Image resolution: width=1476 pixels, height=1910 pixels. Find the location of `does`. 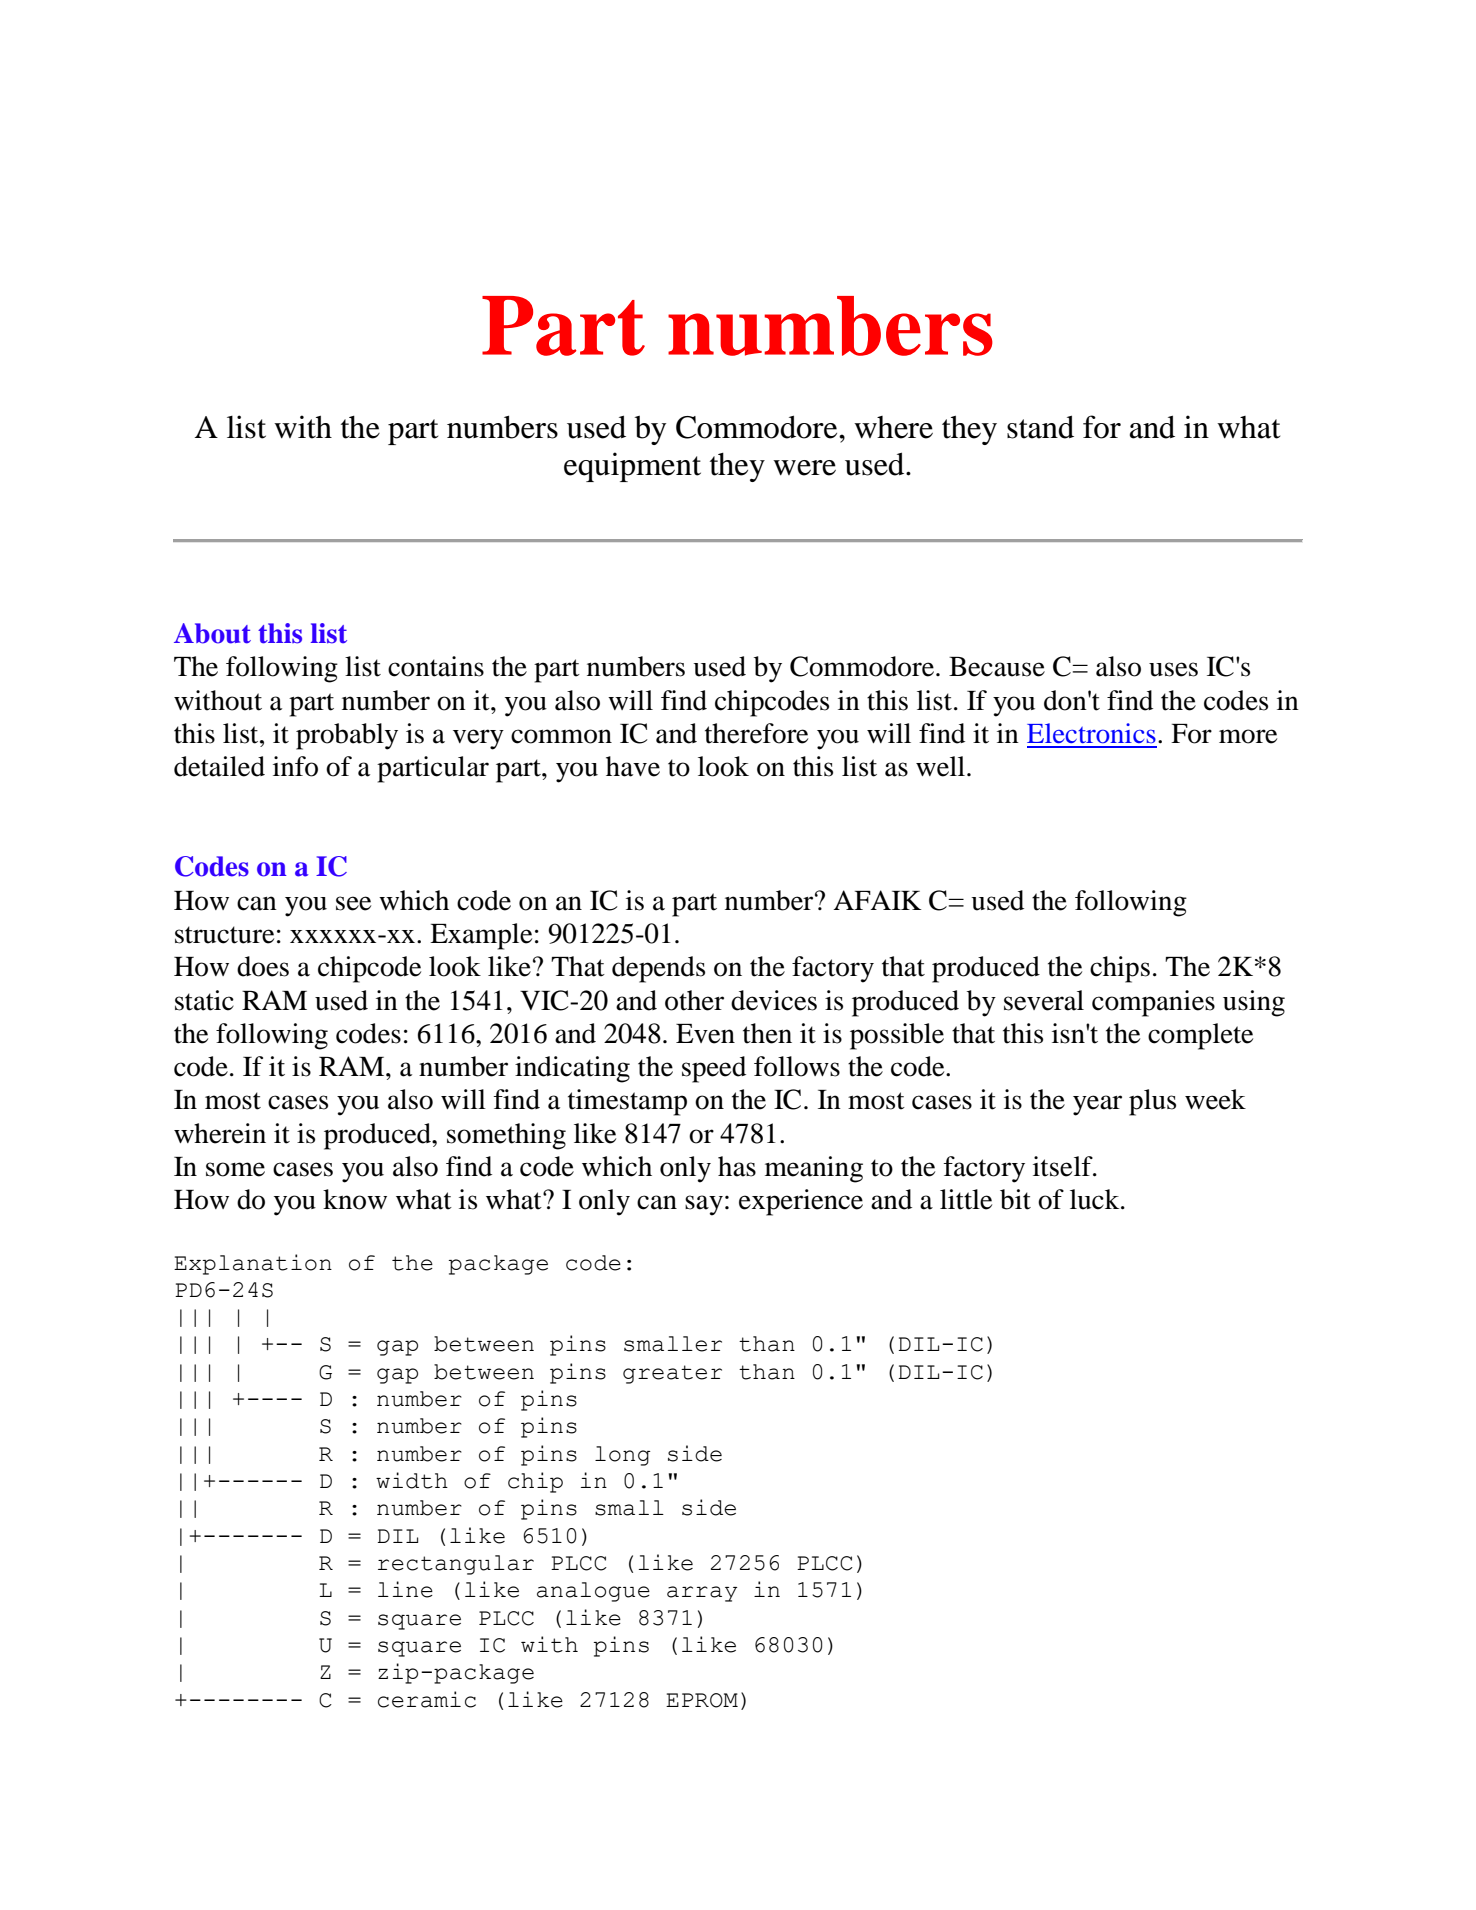

does is located at coordinates (263, 966).
